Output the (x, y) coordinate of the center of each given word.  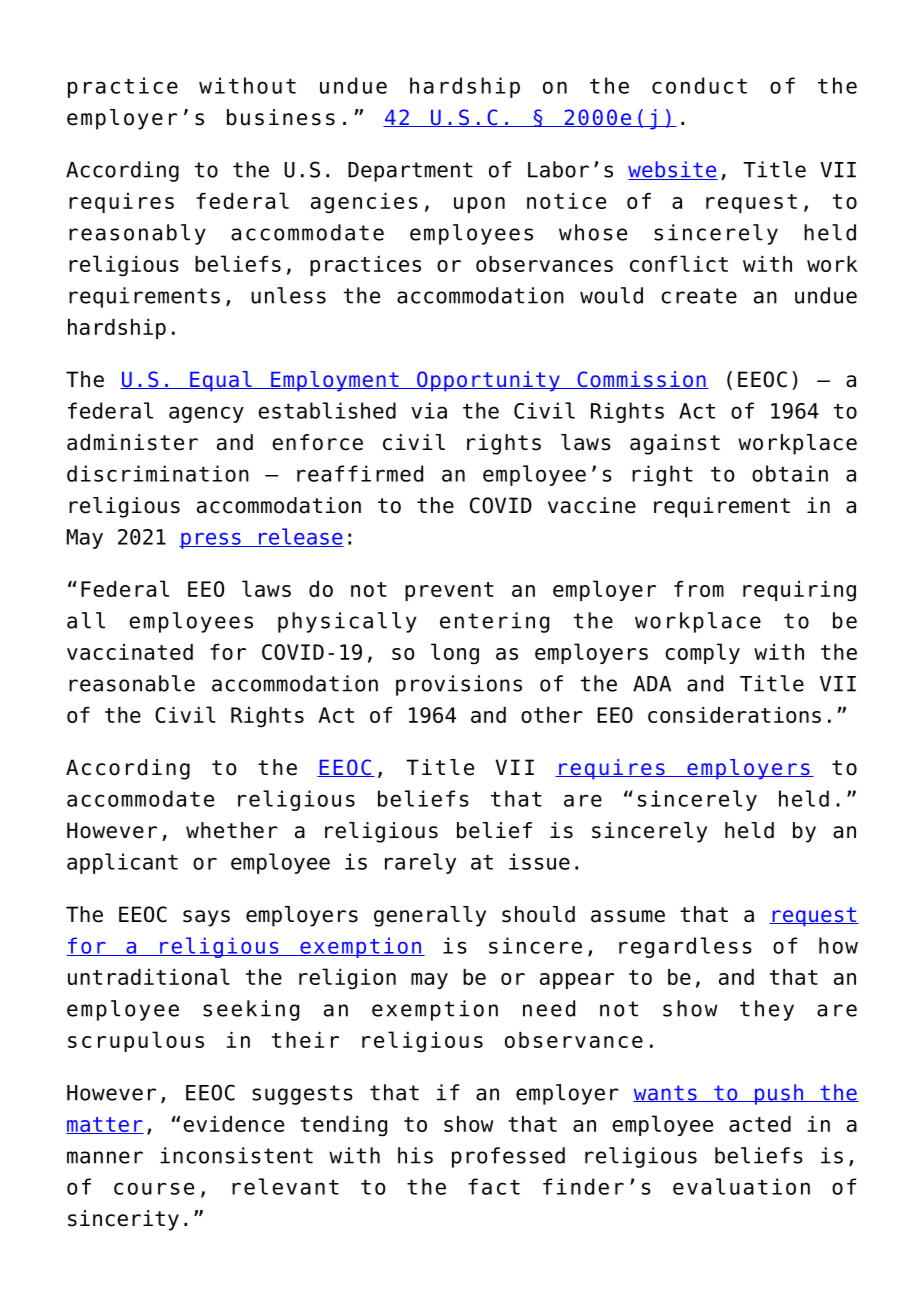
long (455, 654)
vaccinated (130, 652)
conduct (699, 85)
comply (702, 653)
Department (410, 172)
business (281, 117)
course (154, 1188)
